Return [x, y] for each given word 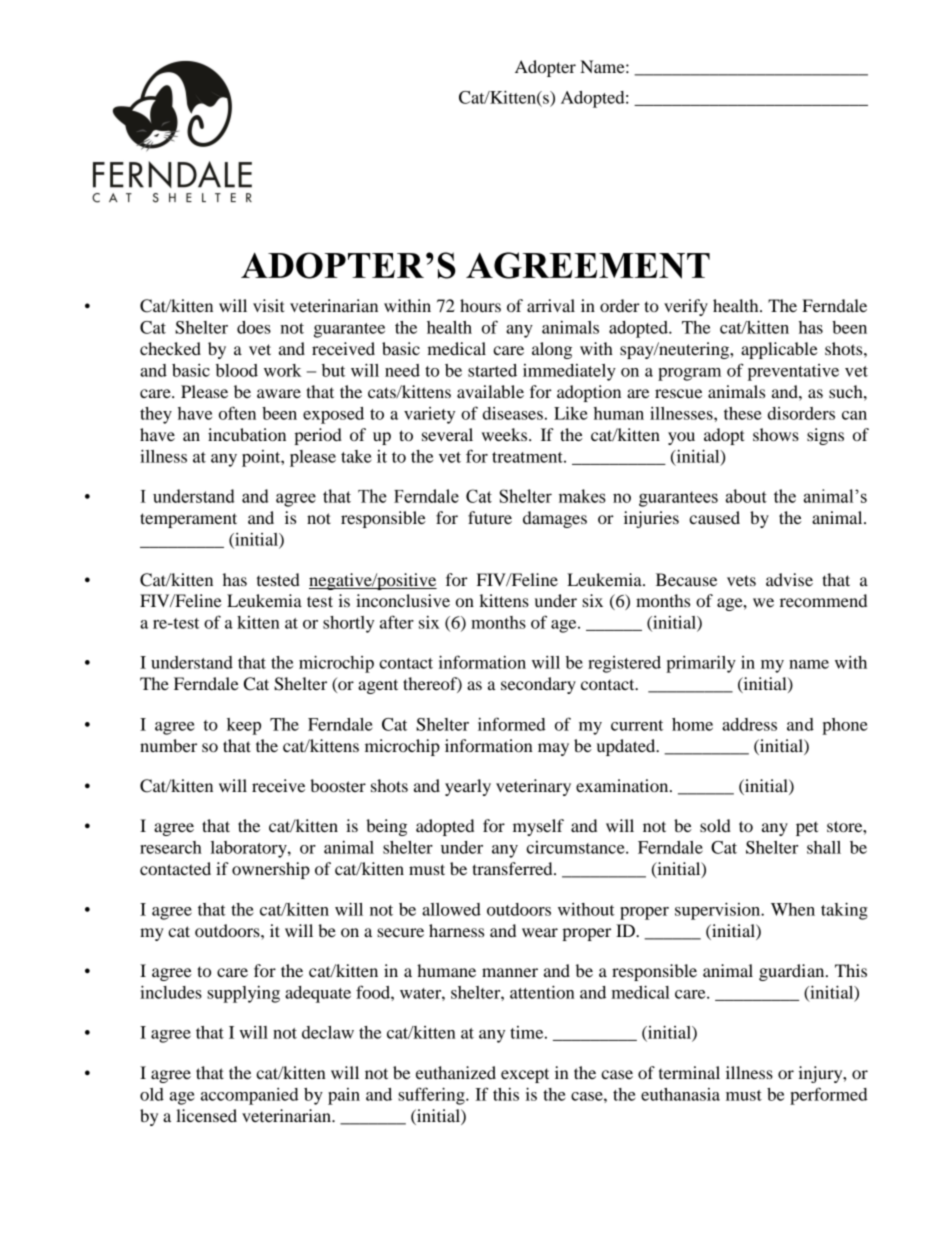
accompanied [250, 1096]
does [254, 327]
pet [807, 829]
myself [538, 827]
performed [829, 1096]
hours [480, 305]
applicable [779, 350]
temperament [188, 520]
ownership [271, 870]
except [525, 1075]
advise [789, 579]
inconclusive [403, 600]
